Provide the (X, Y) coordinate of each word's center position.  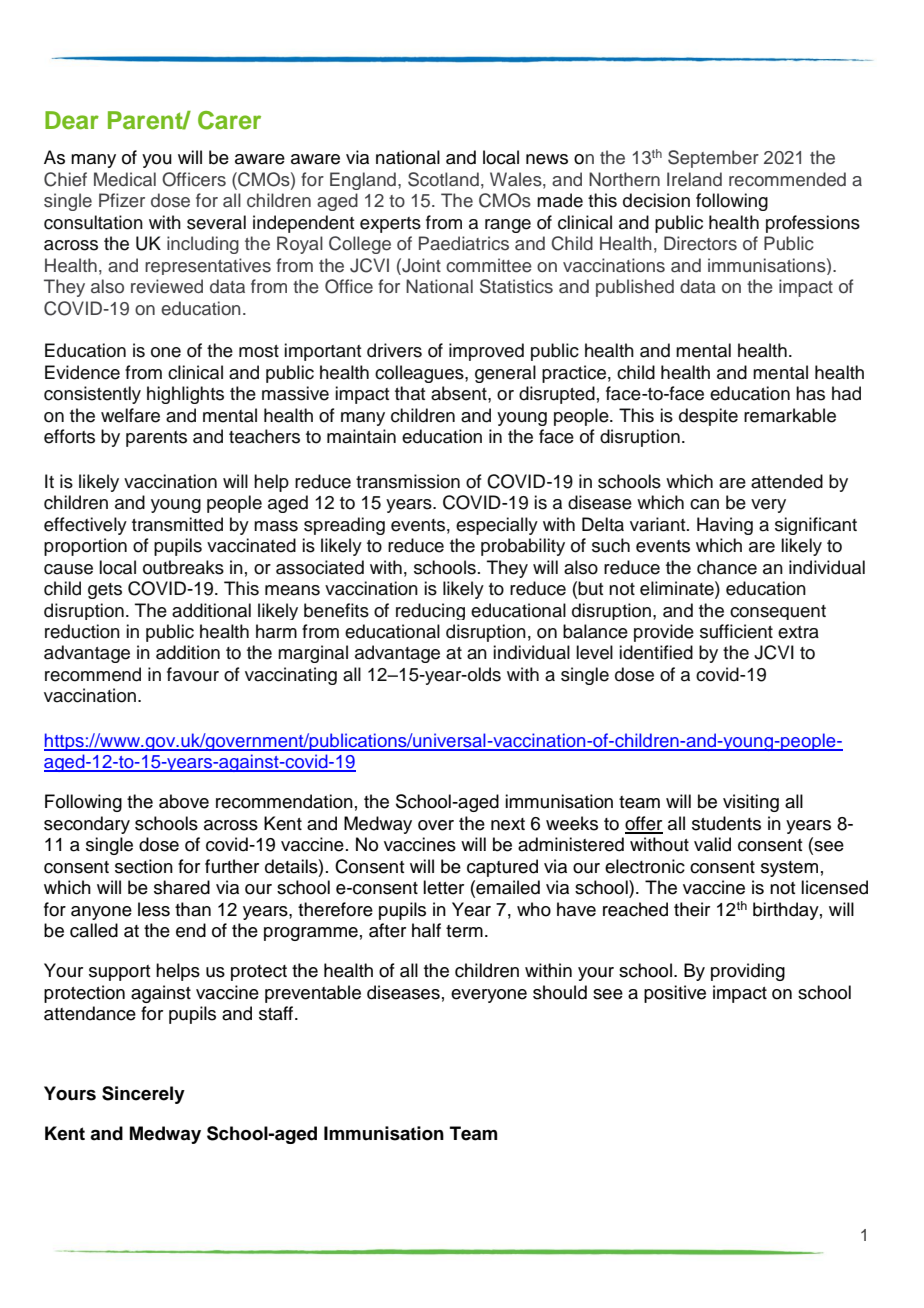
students (726, 823)
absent (460, 393)
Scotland (443, 179)
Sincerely (143, 1095)
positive (675, 994)
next (508, 824)
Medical (125, 179)
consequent (778, 612)
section (144, 866)
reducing (430, 611)
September (713, 159)
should (560, 992)
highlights (185, 395)
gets (105, 591)
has (810, 393)
